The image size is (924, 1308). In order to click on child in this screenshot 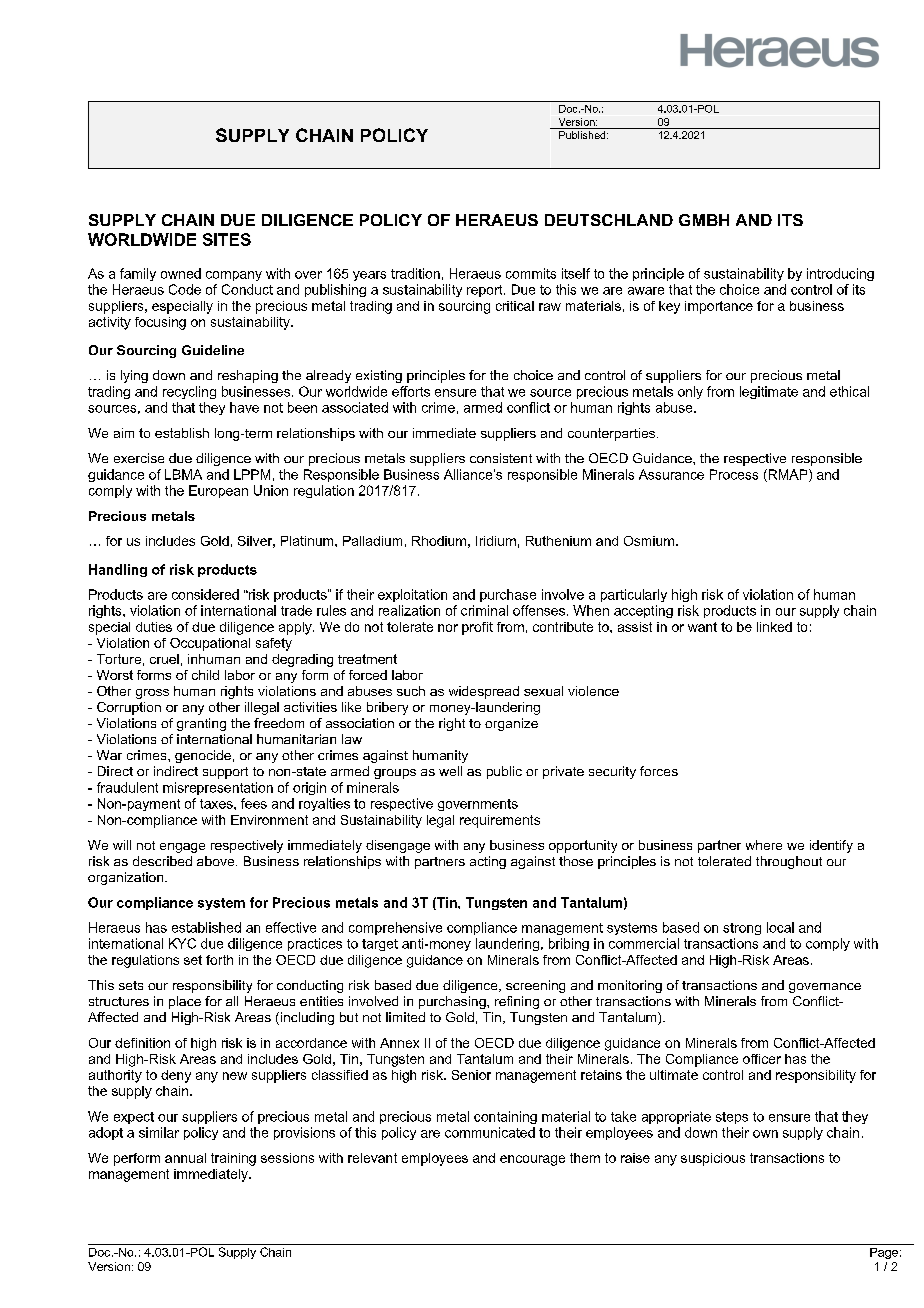, I will do `click(205, 675)`.
